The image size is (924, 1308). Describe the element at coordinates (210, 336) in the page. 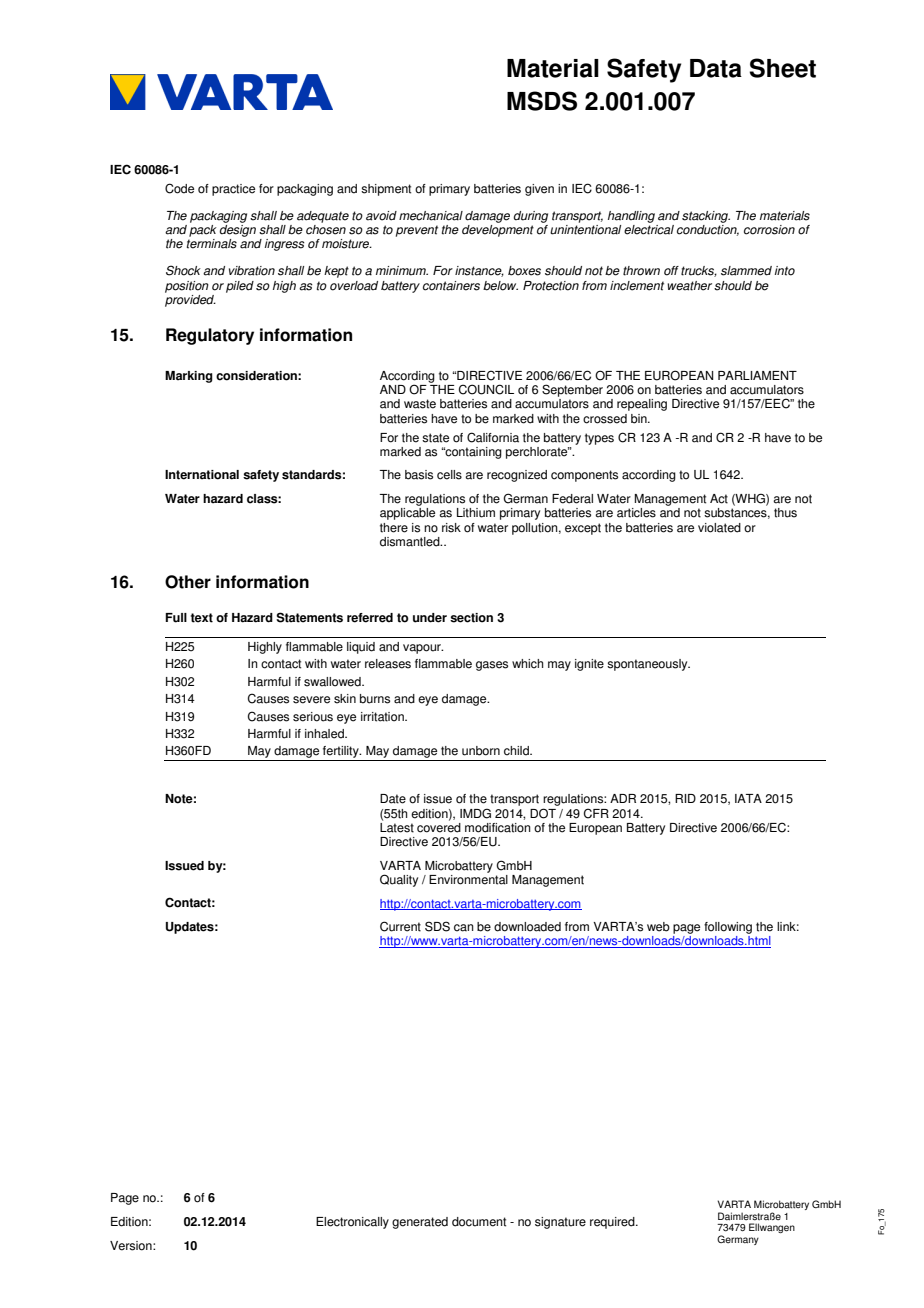

I see `Regulatory` at that location.
